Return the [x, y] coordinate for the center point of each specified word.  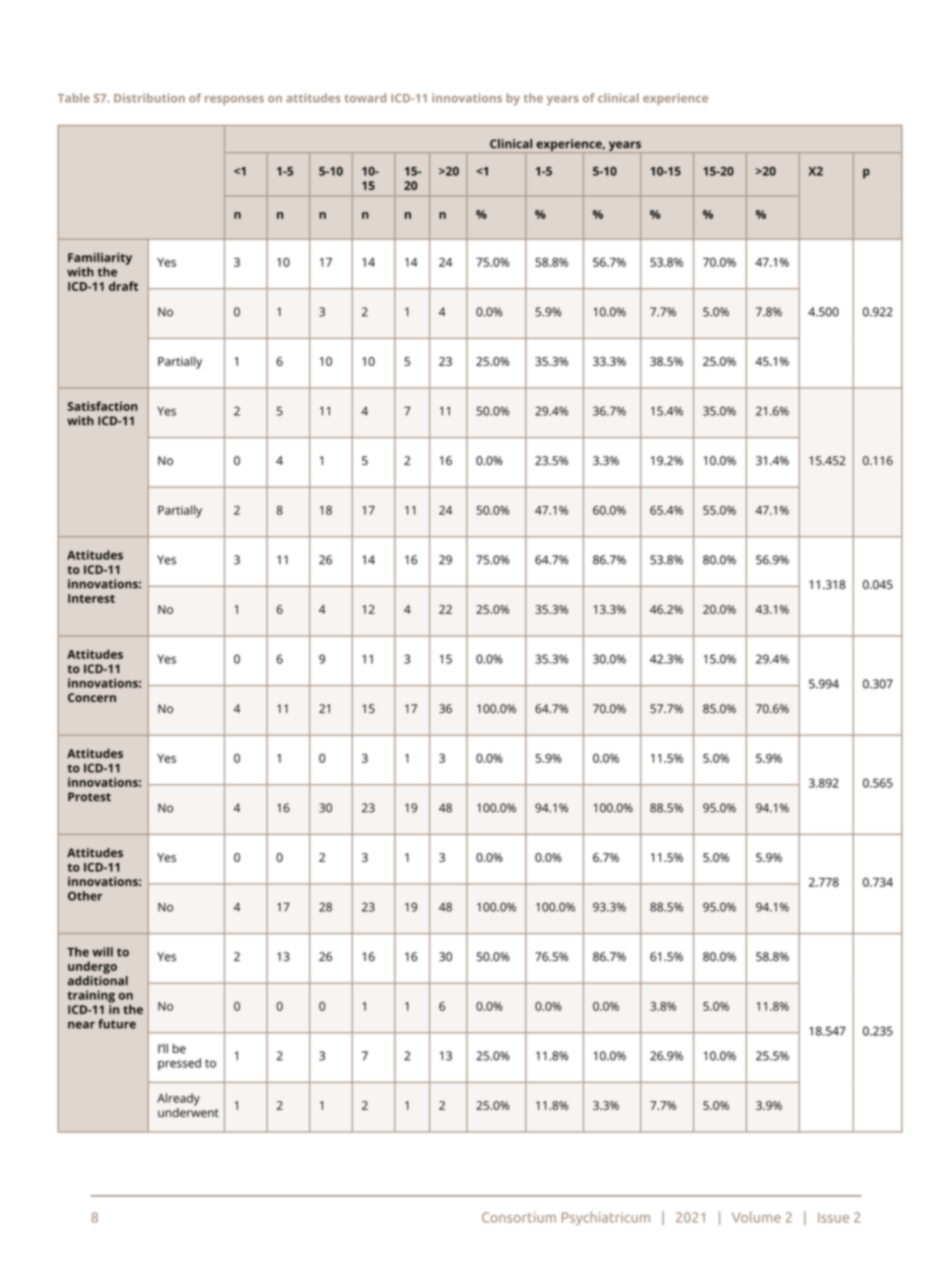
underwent [188, 1111]
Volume [756, 1217]
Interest [91, 598]
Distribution [149, 98]
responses [234, 100]
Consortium [519, 1217]
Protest [89, 797]
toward [365, 98]
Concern [92, 697]
